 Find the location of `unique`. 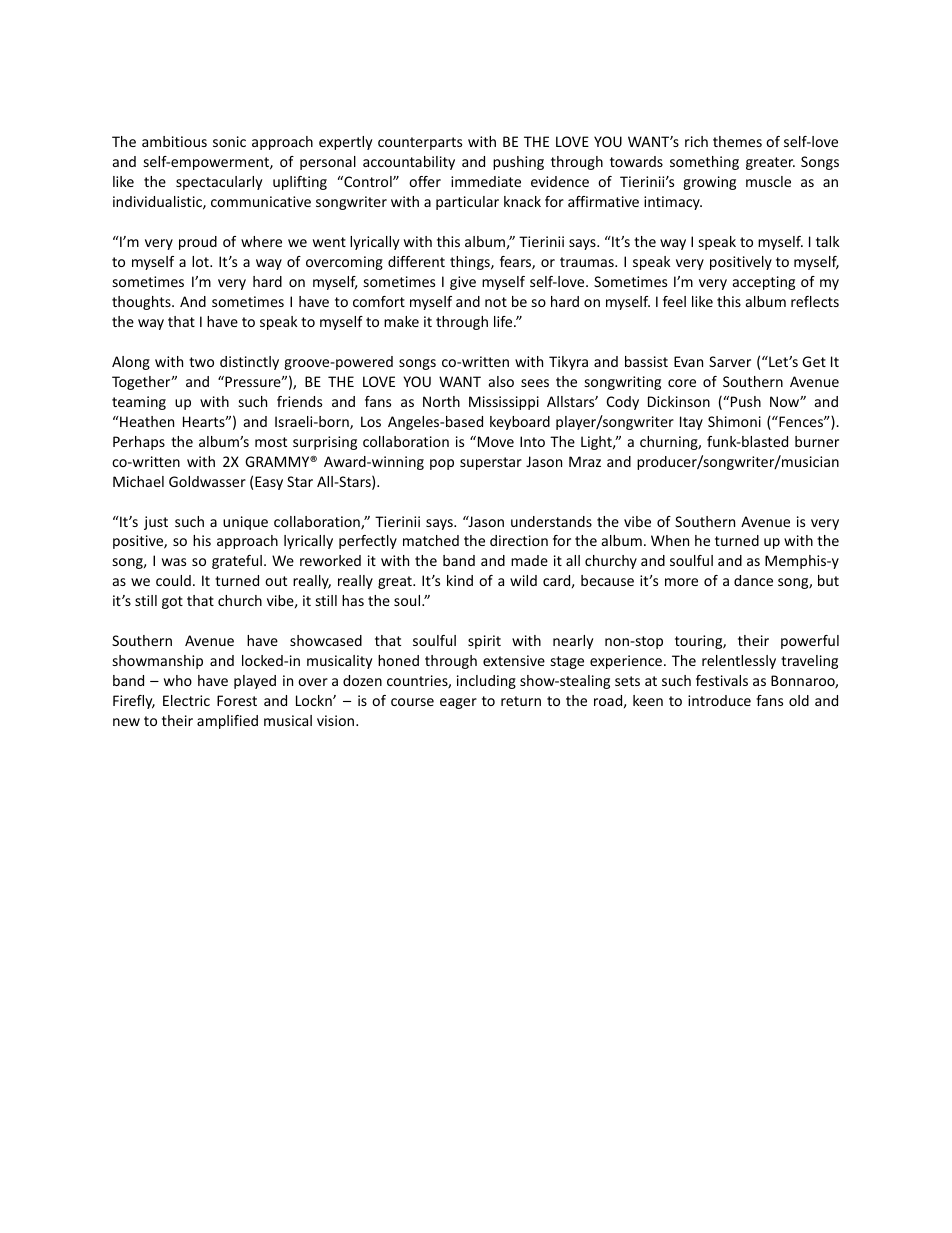

unique is located at coordinates (245, 523).
